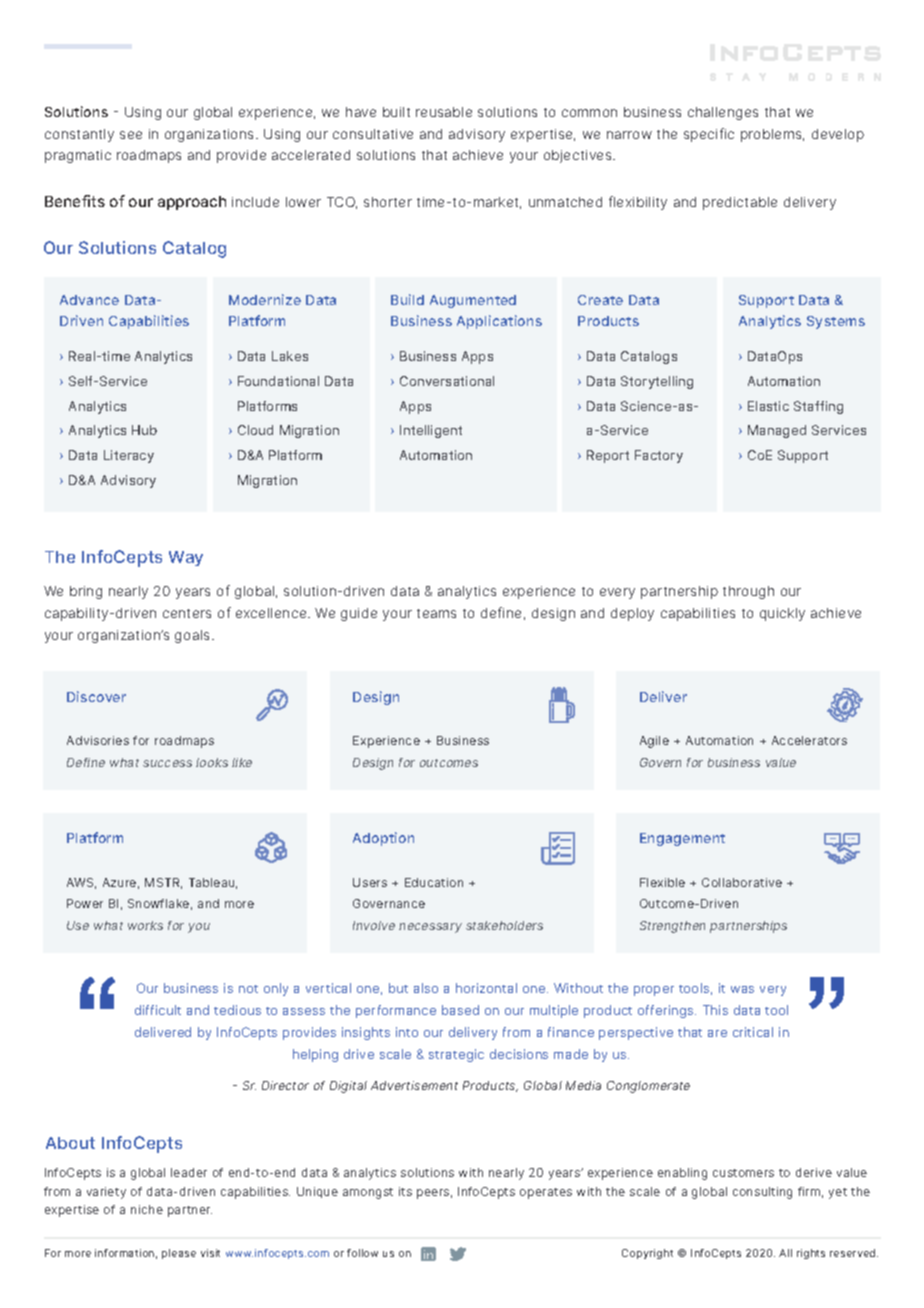  Describe the element at coordinates (431, 431) in the document. I see `Intelligent` at that location.
